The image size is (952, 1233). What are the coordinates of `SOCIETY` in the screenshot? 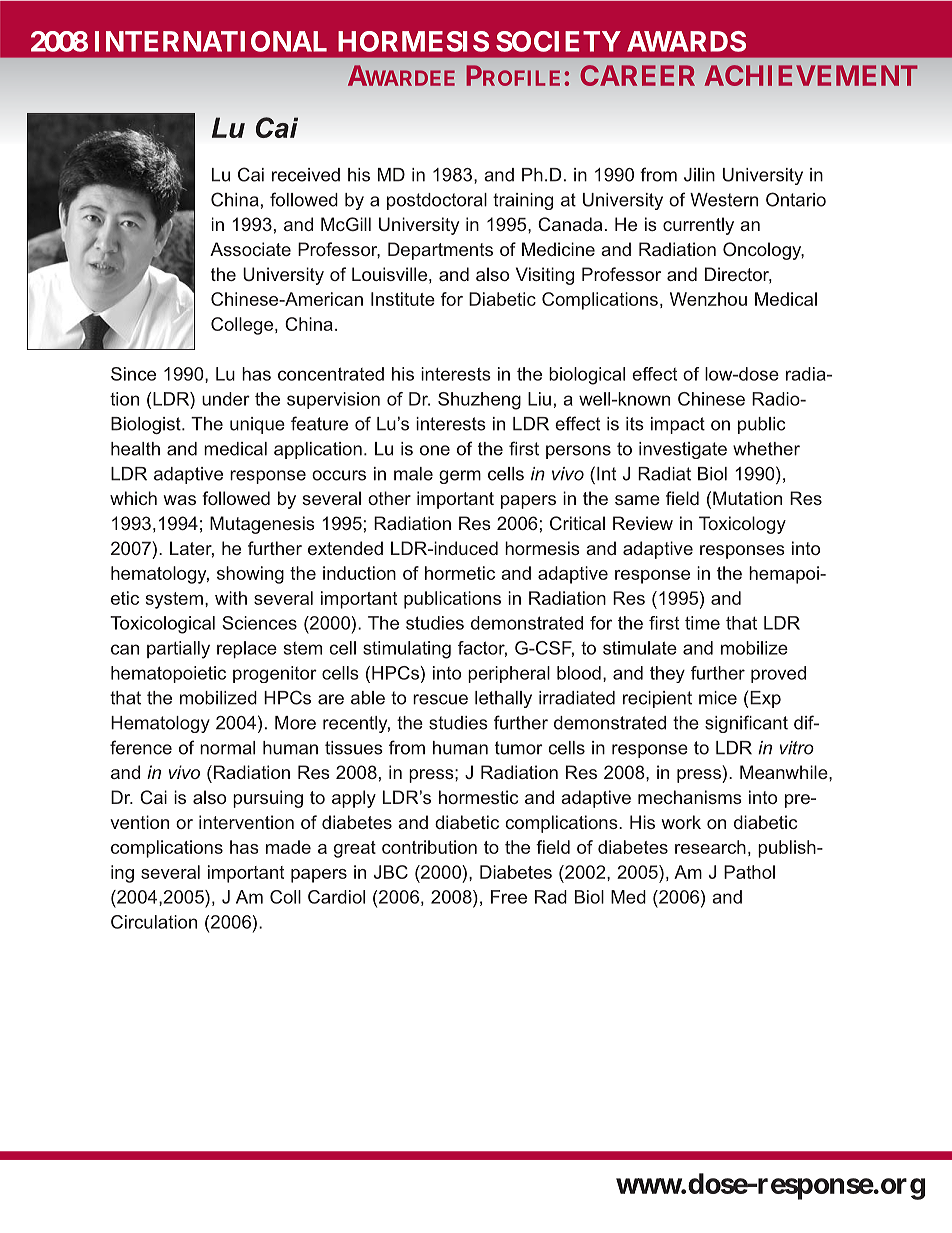 It's located at (558, 41).
